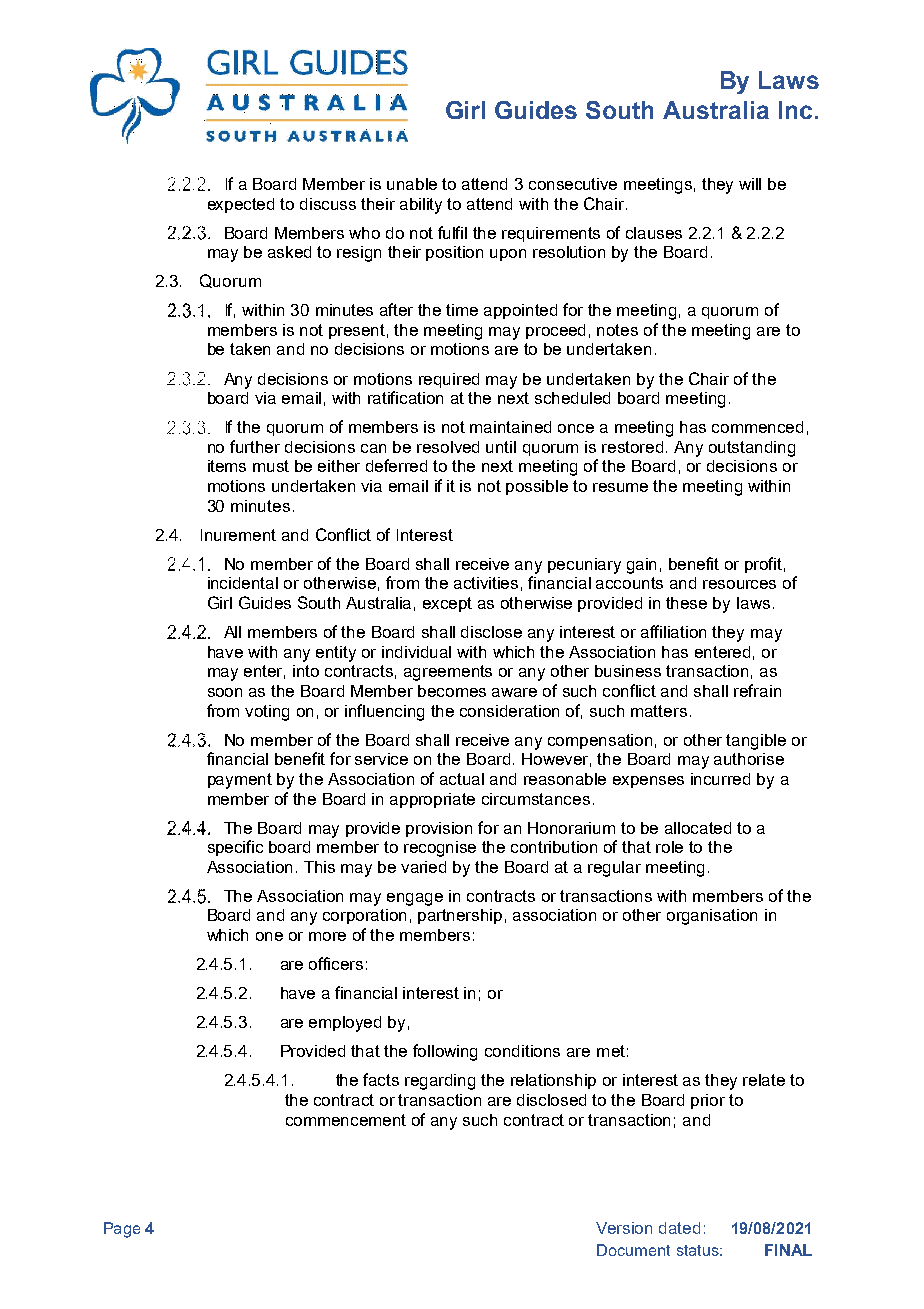 The width and height of the page is (924, 1309). What do you see at coordinates (750, 184) in the page?
I see `will` at bounding box center [750, 184].
